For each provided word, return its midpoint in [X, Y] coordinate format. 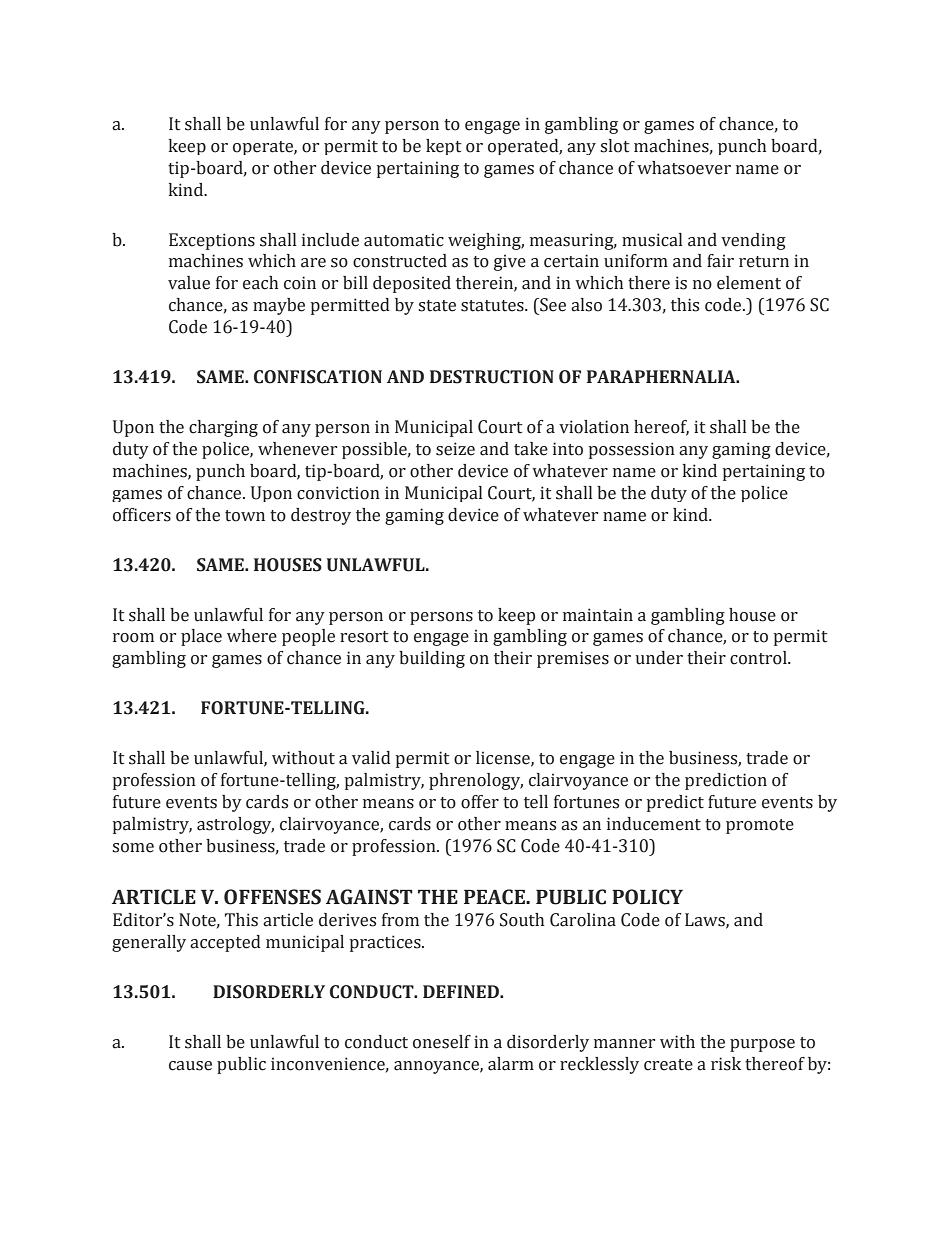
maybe [279, 306]
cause [190, 1066]
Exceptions [212, 241]
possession [632, 450]
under [659, 658]
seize [455, 449]
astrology [235, 825]
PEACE [496, 897]
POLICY [647, 897]
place [201, 637]
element [749, 283]
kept [443, 147]
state [437, 306]
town [245, 516]
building [432, 659]
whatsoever [684, 168]
